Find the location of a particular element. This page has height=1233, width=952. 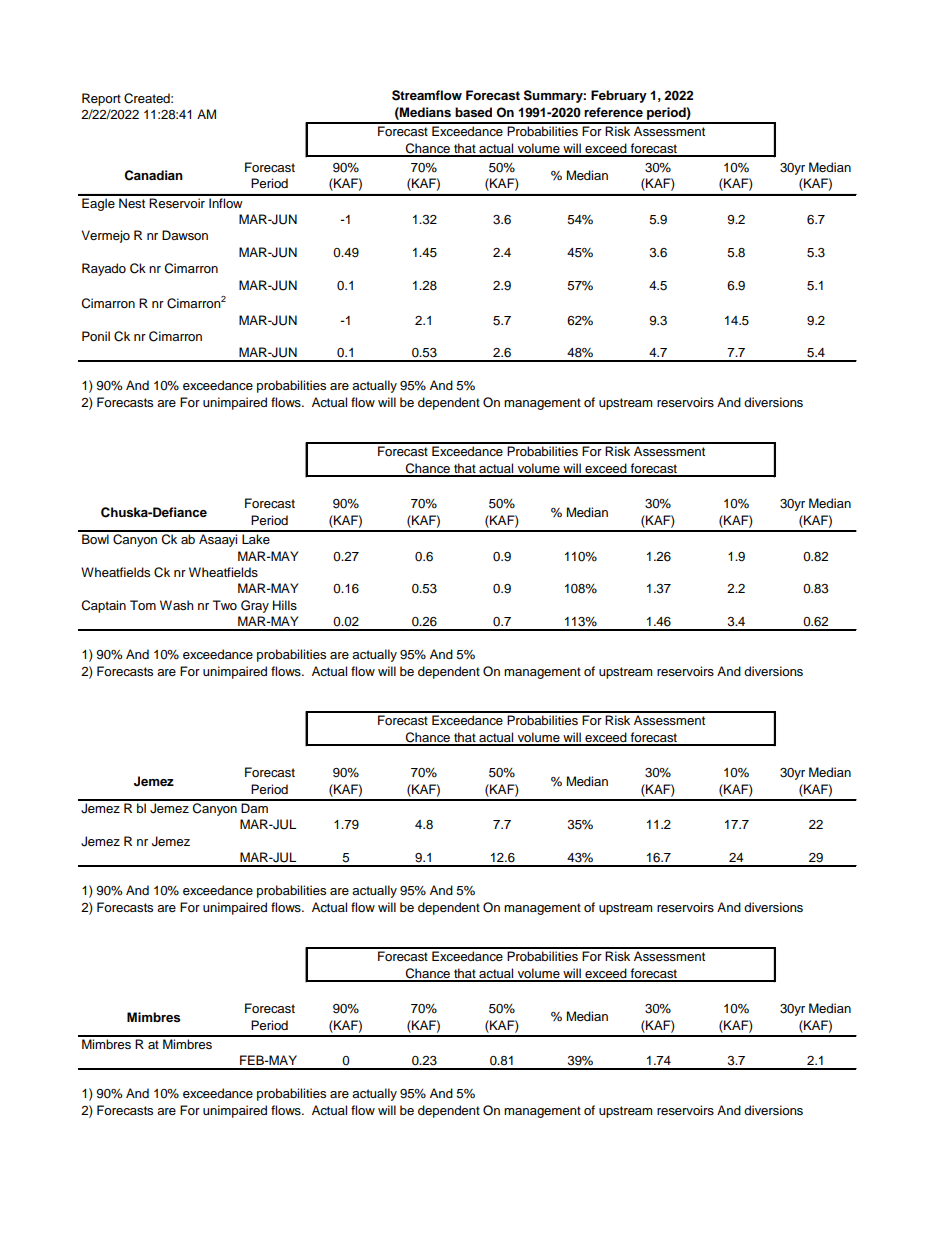

February is located at coordinates (619, 96).
